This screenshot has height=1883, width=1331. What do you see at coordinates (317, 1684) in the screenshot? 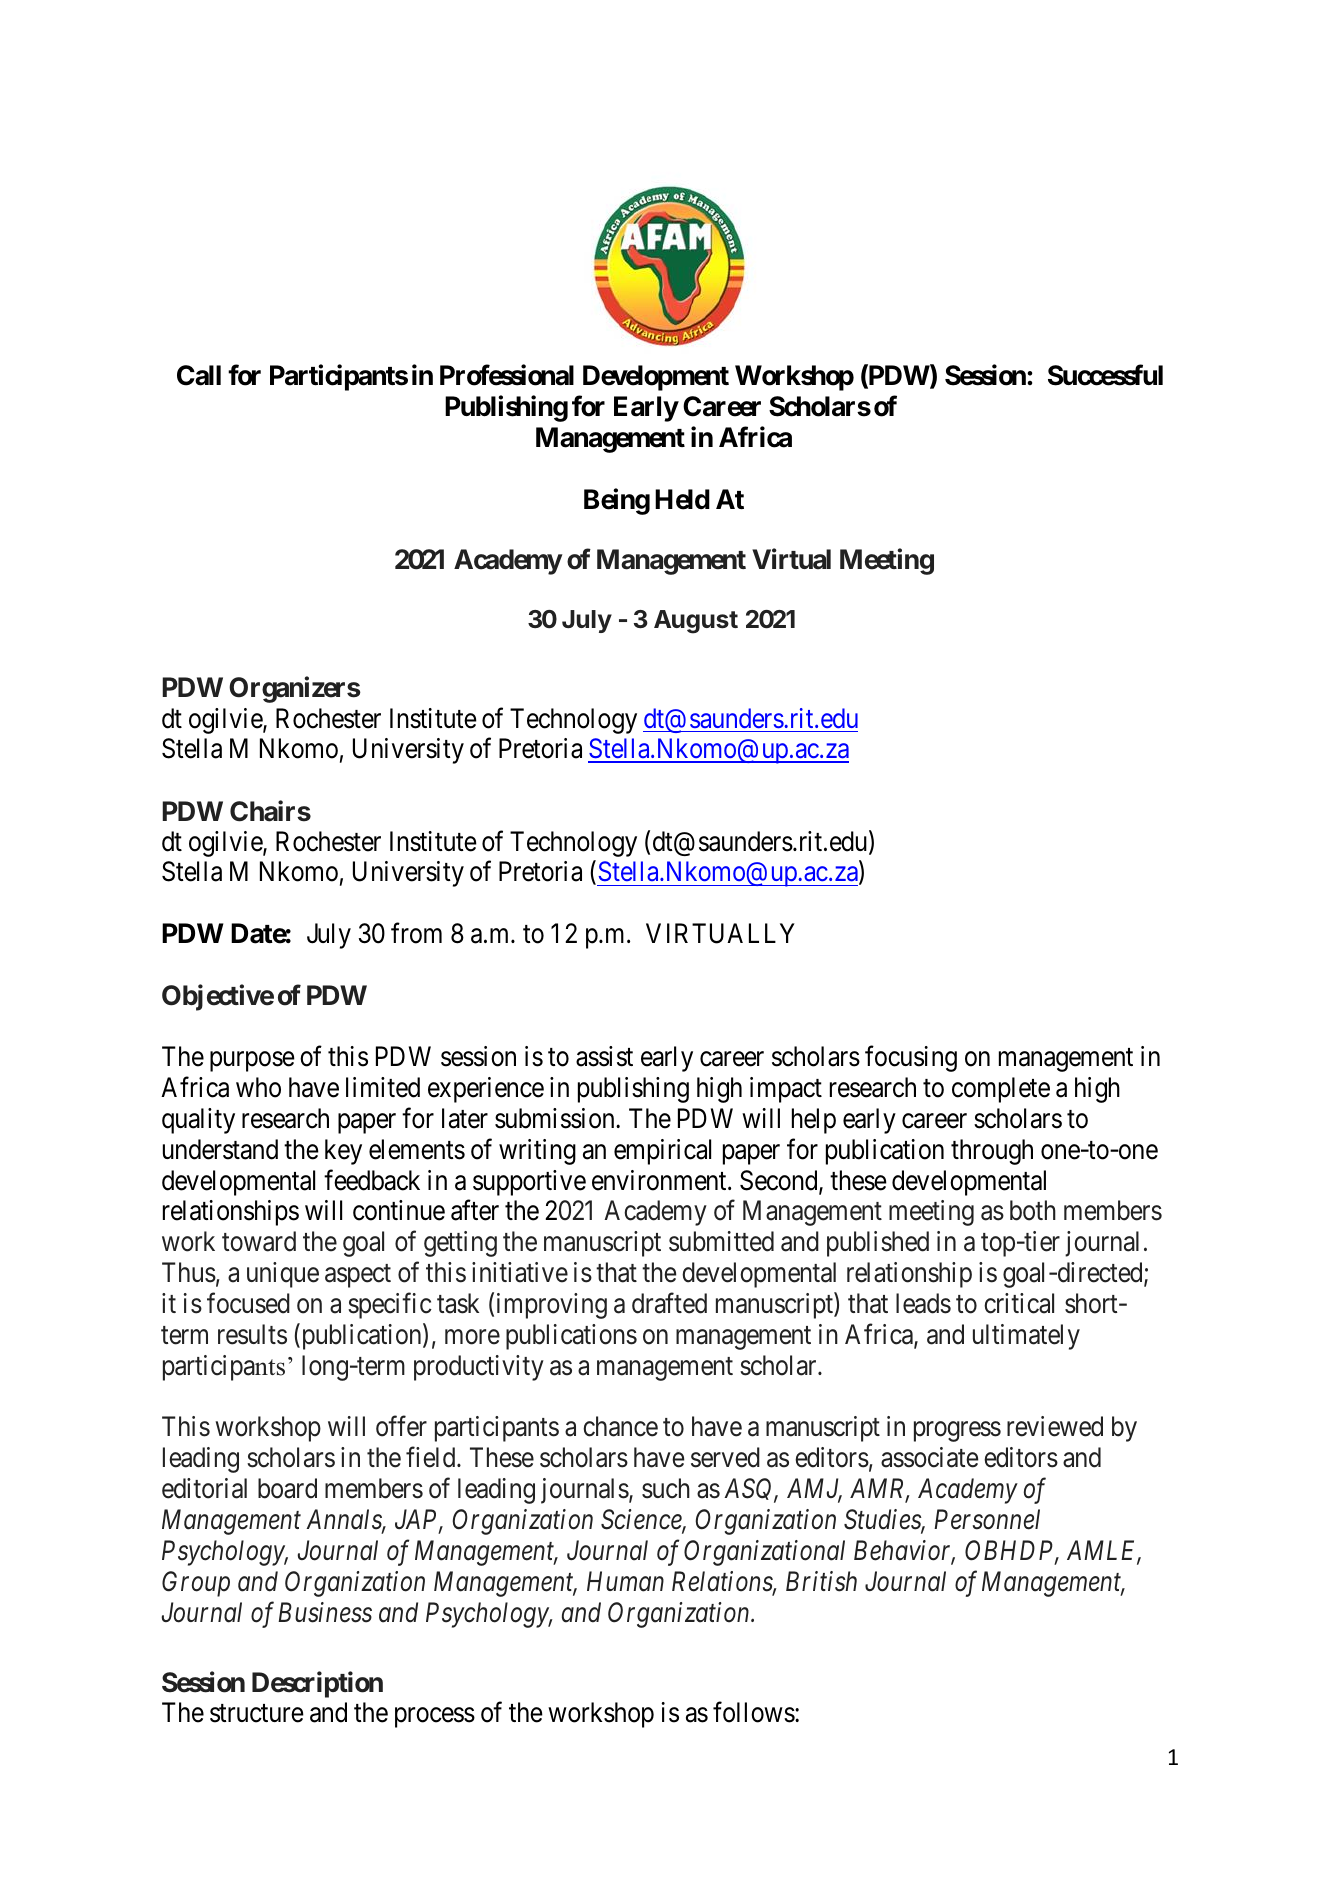
I see `Description` at bounding box center [317, 1684].
